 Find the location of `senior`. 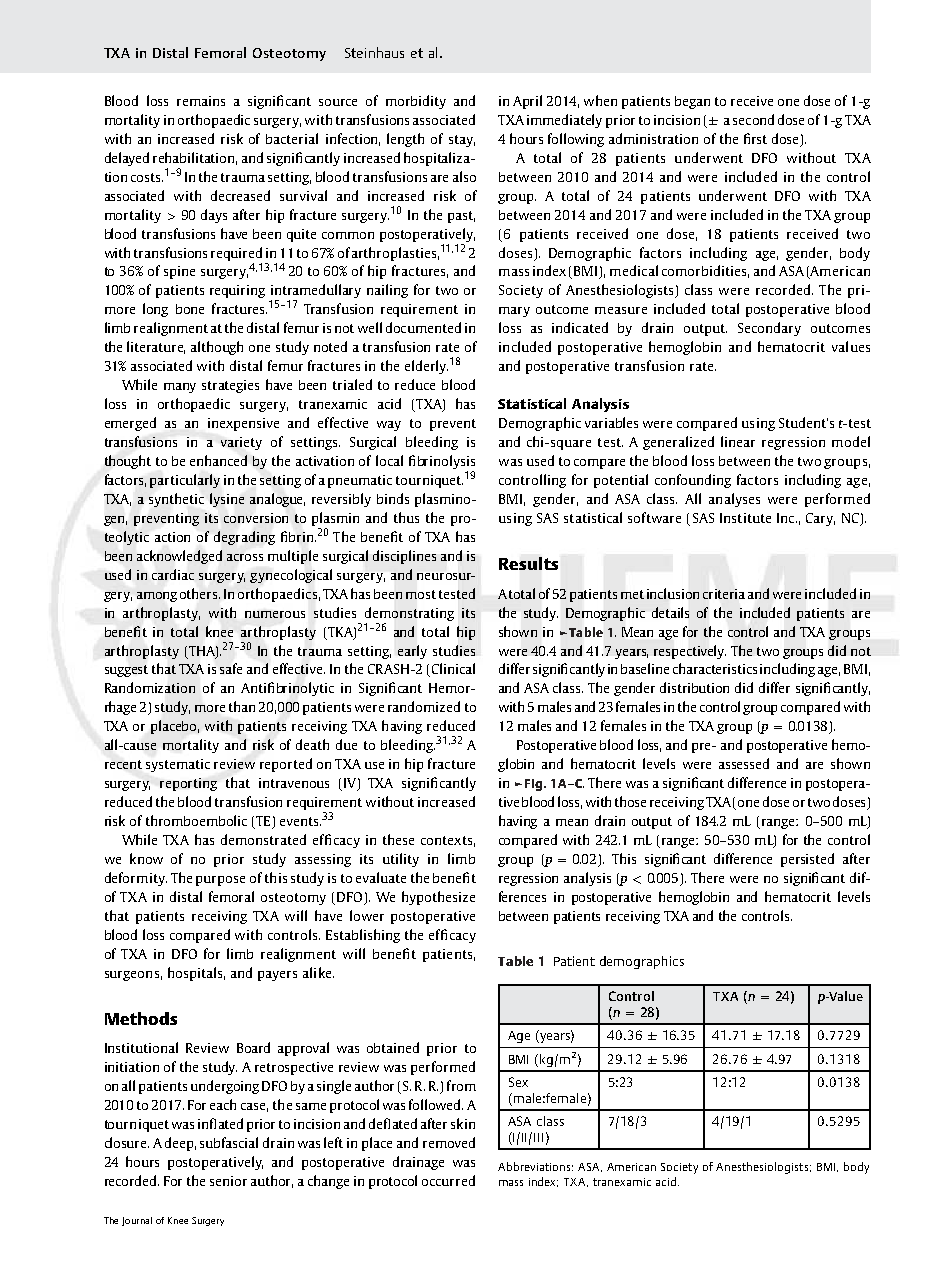

senior is located at coordinates (228, 1181).
